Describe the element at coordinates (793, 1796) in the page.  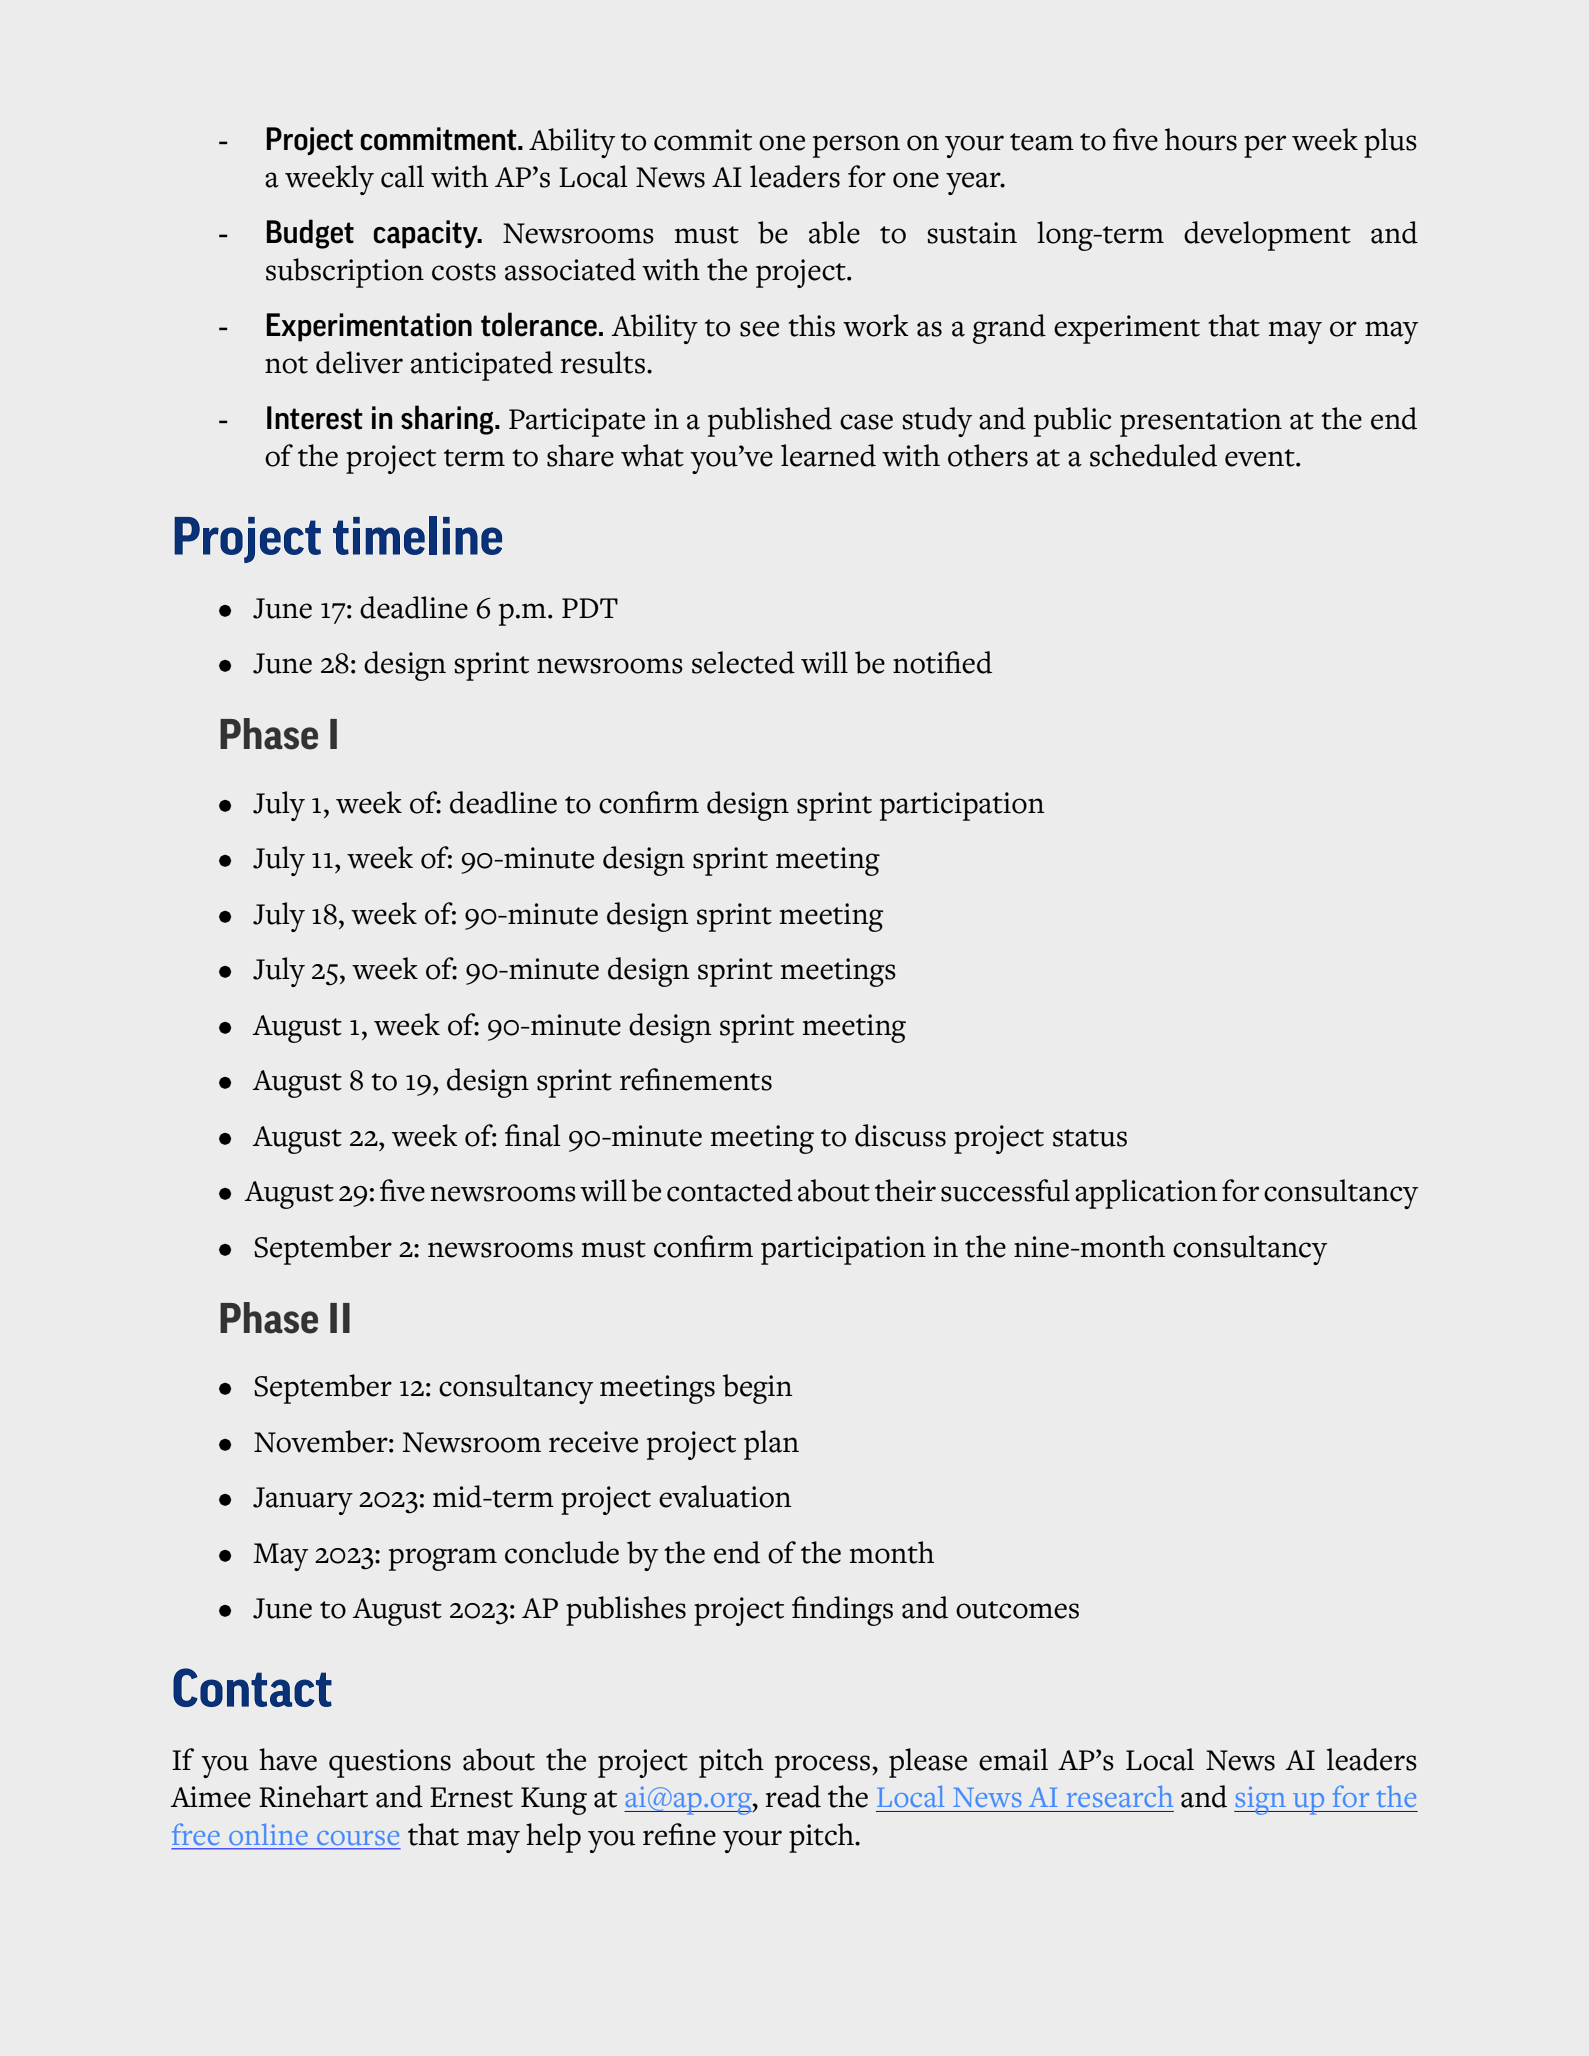
I see `read` at that location.
